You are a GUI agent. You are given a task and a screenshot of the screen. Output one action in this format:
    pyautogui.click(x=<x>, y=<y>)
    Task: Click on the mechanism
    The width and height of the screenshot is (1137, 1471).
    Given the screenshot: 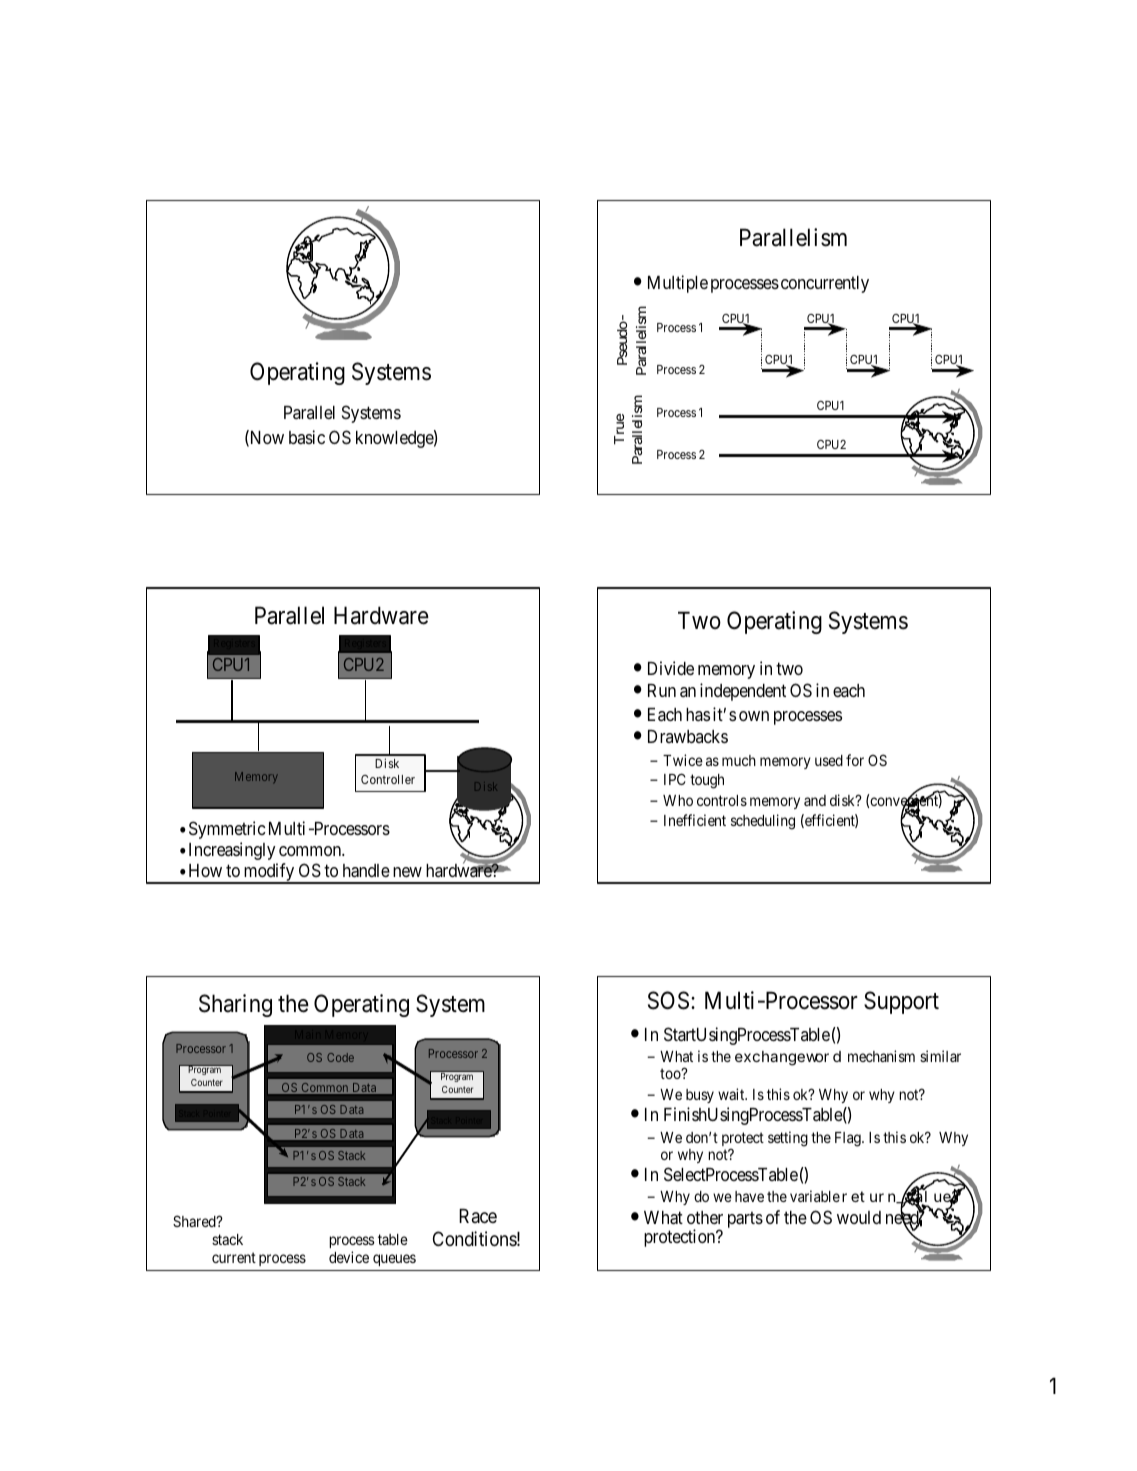 What is the action you would take?
    pyautogui.click(x=881, y=1056)
